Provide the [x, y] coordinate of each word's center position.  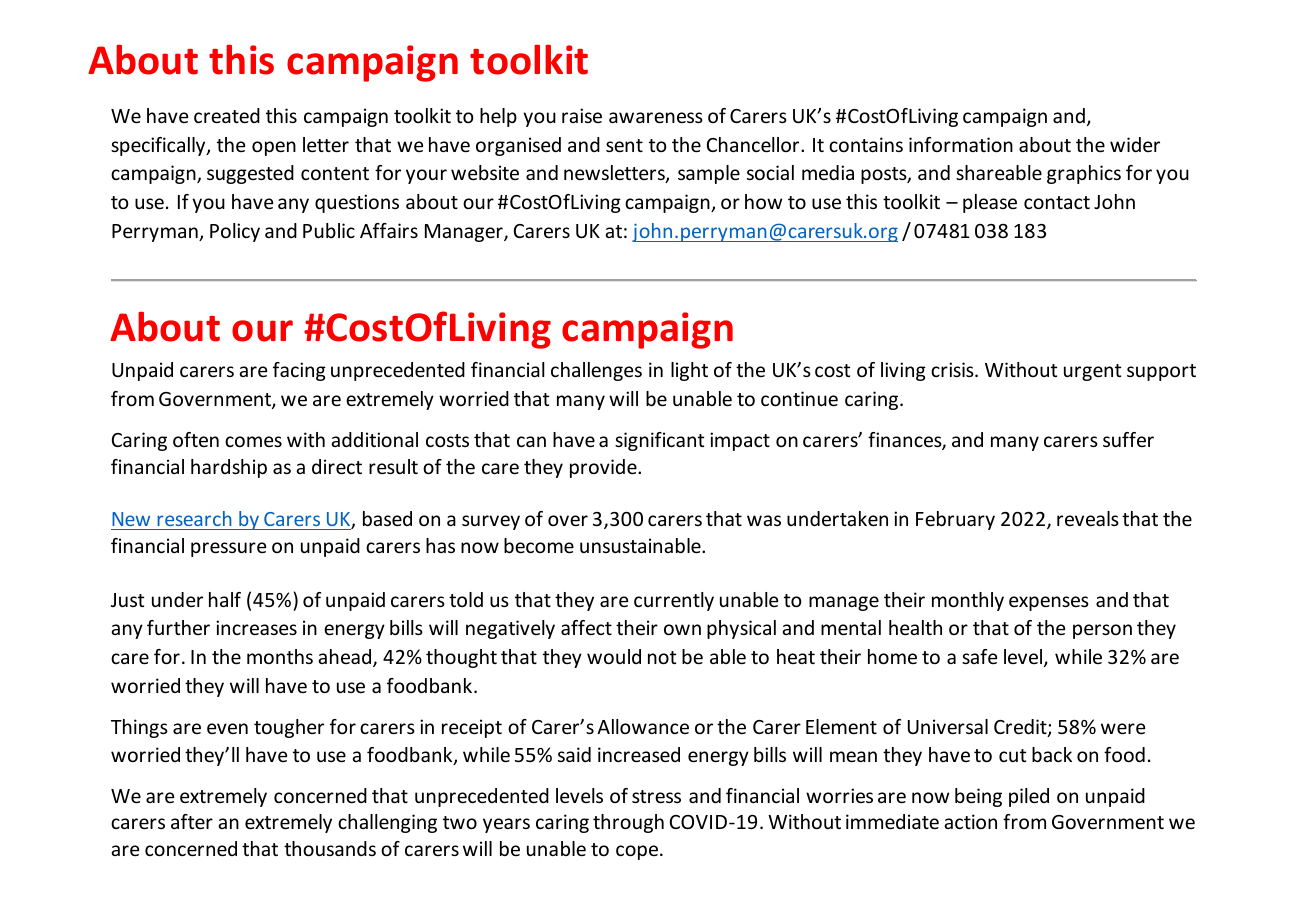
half [225, 599]
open [274, 148]
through [628, 823]
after [192, 821]
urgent [1092, 372]
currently [674, 601]
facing [299, 371]
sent [624, 145]
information [961, 144]
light [689, 371]
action [970, 821]
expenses [1049, 603]
